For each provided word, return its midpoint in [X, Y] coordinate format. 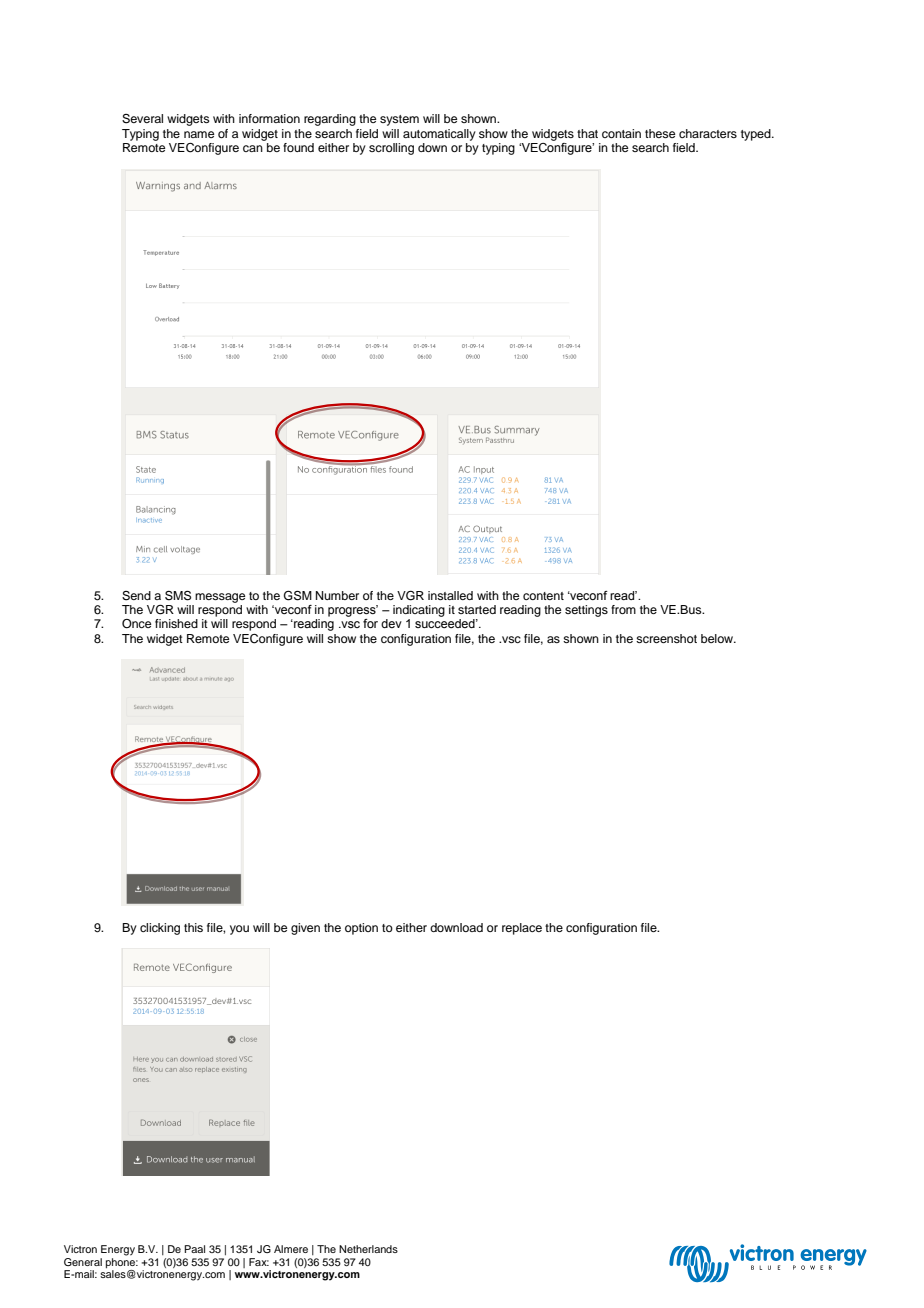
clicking [160, 929]
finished [176, 623]
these [660, 133]
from [623, 609]
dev [391, 623]
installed [450, 595]
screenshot [666, 638]
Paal [194, 1249]
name [199, 134]
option [361, 929]
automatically [439, 135]
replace [522, 929]
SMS [178, 596]
